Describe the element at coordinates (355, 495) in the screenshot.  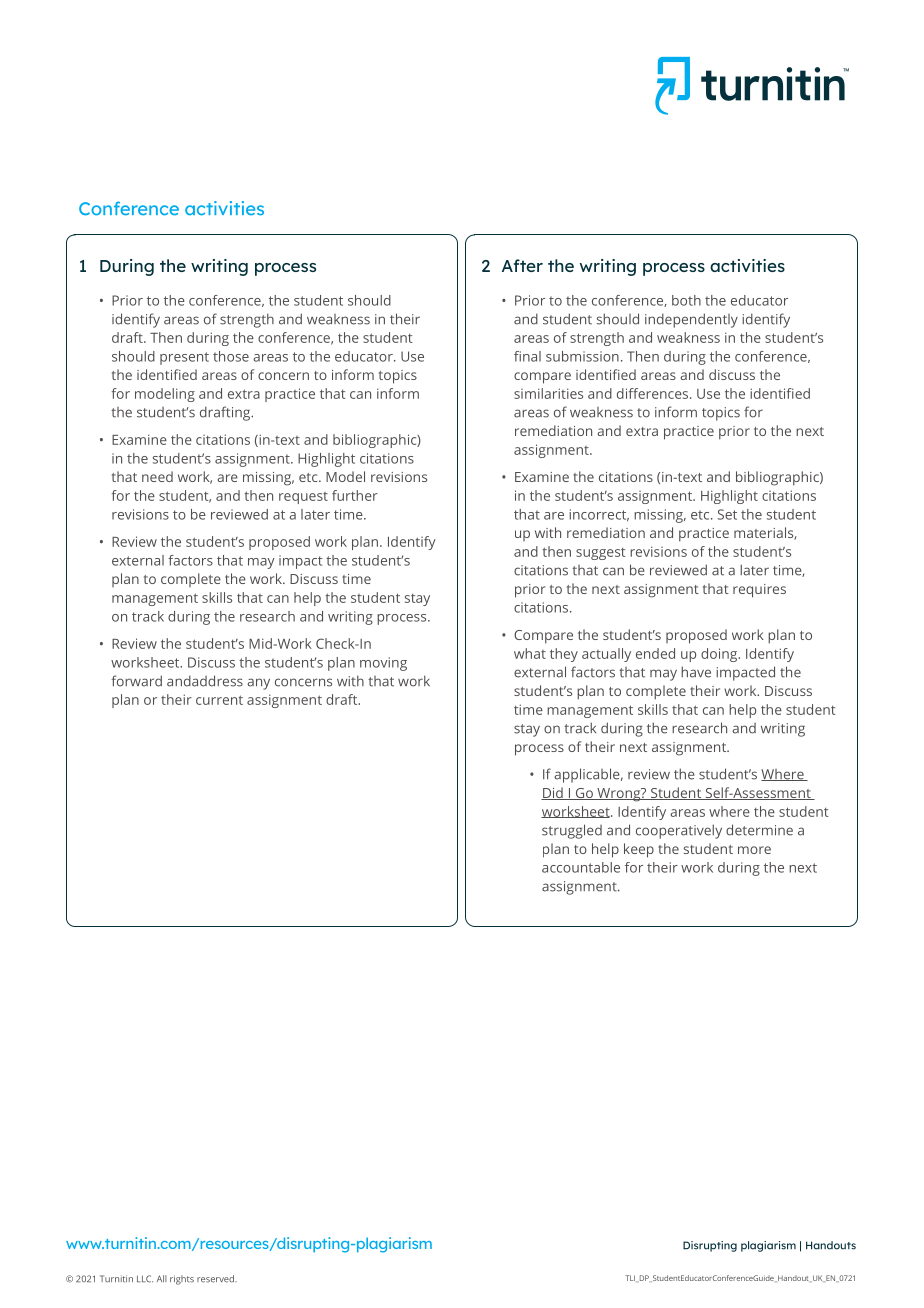
I see `further` at that location.
